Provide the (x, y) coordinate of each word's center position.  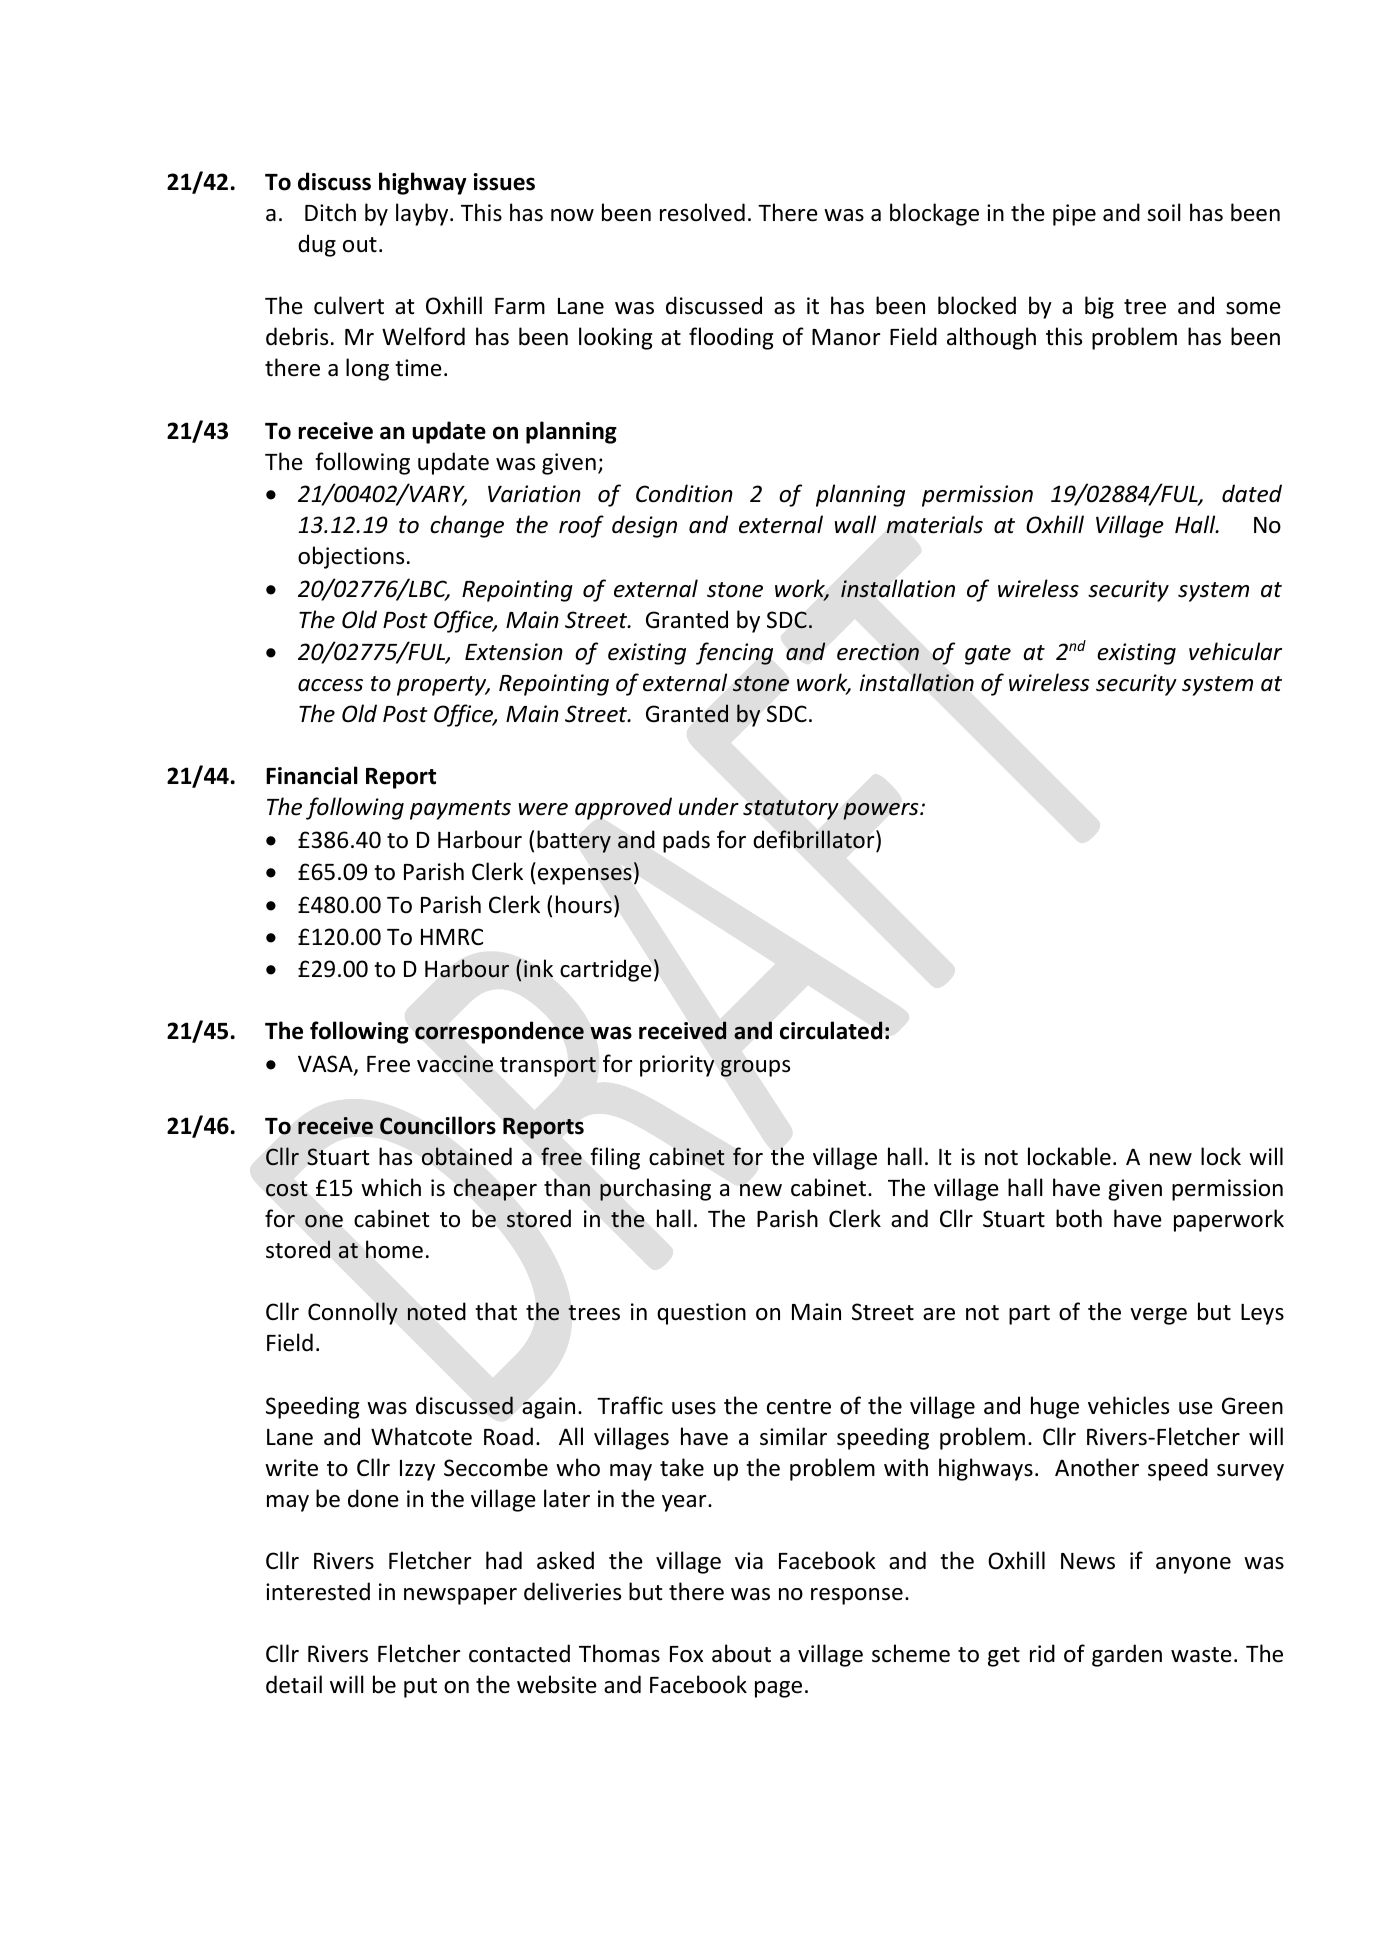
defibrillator (815, 839)
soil (1164, 212)
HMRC (452, 936)
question (701, 1314)
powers (882, 811)
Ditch (330, 212)
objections (351, 557)
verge (1158, 1316)
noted (436, 1311)
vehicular (1235, 651)
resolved (702, 212)
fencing (734, 653)
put (420, 1688)
